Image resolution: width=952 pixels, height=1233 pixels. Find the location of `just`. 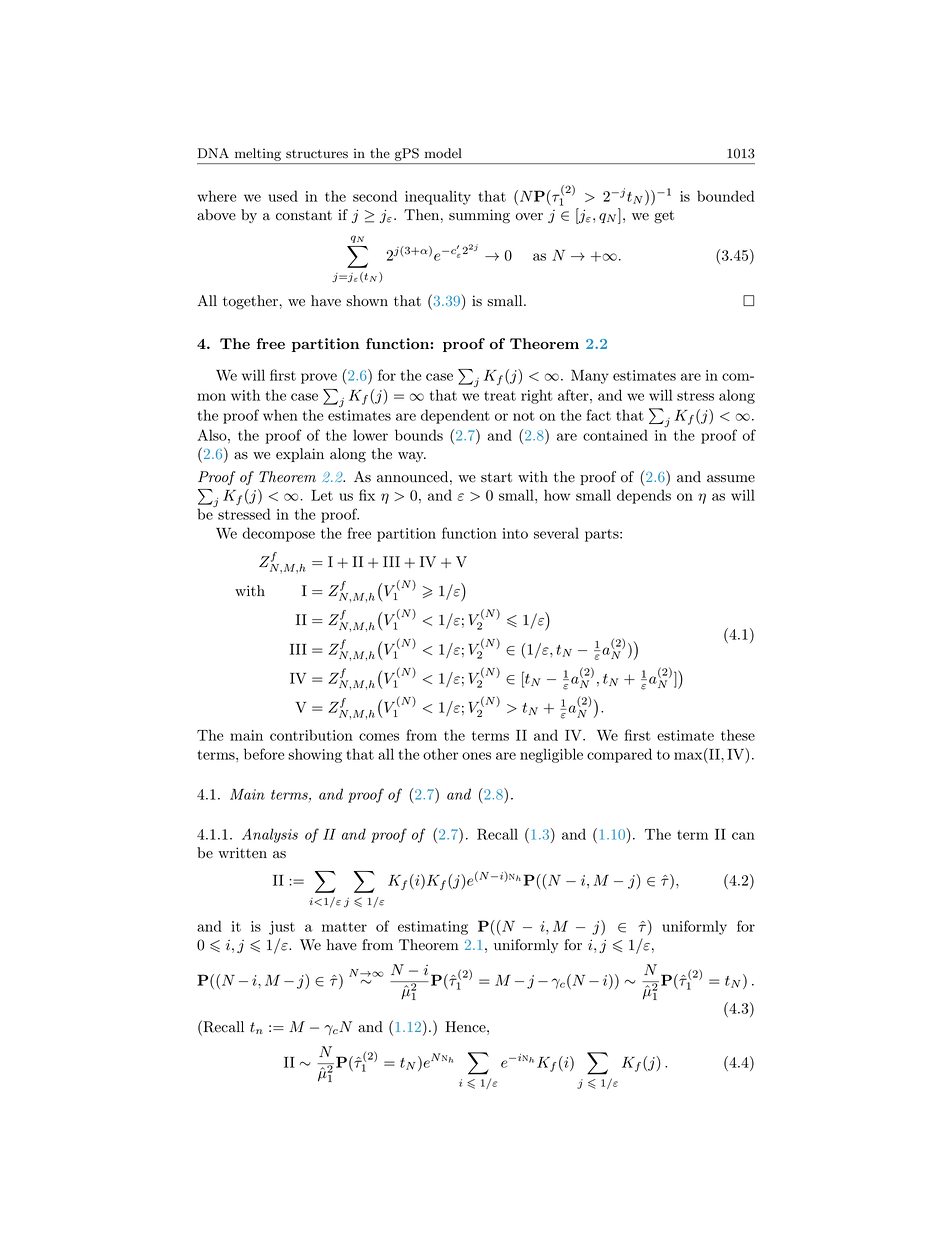

just is located at coordinates (282, 928).
